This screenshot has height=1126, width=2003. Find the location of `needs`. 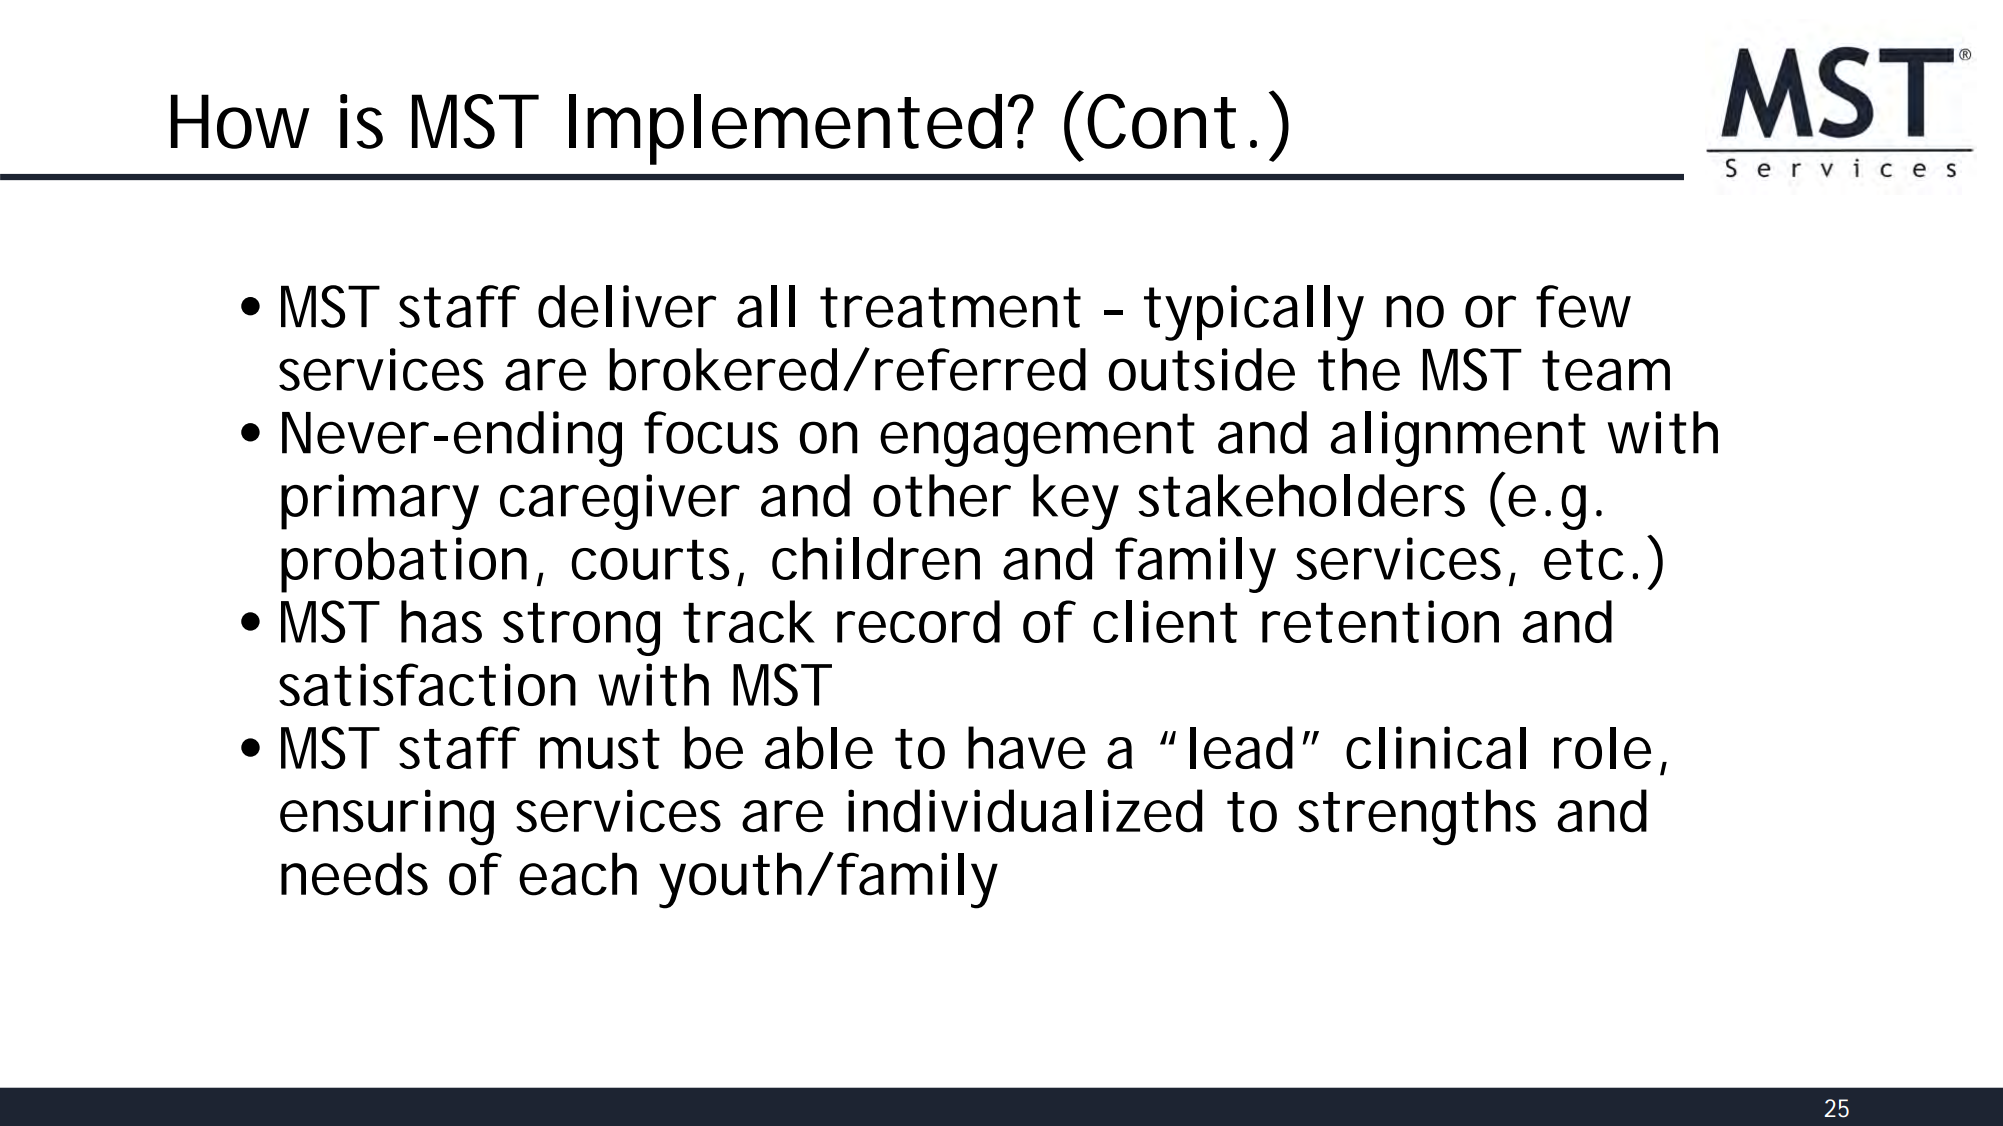

needs is located at coordinates (354, 874).
